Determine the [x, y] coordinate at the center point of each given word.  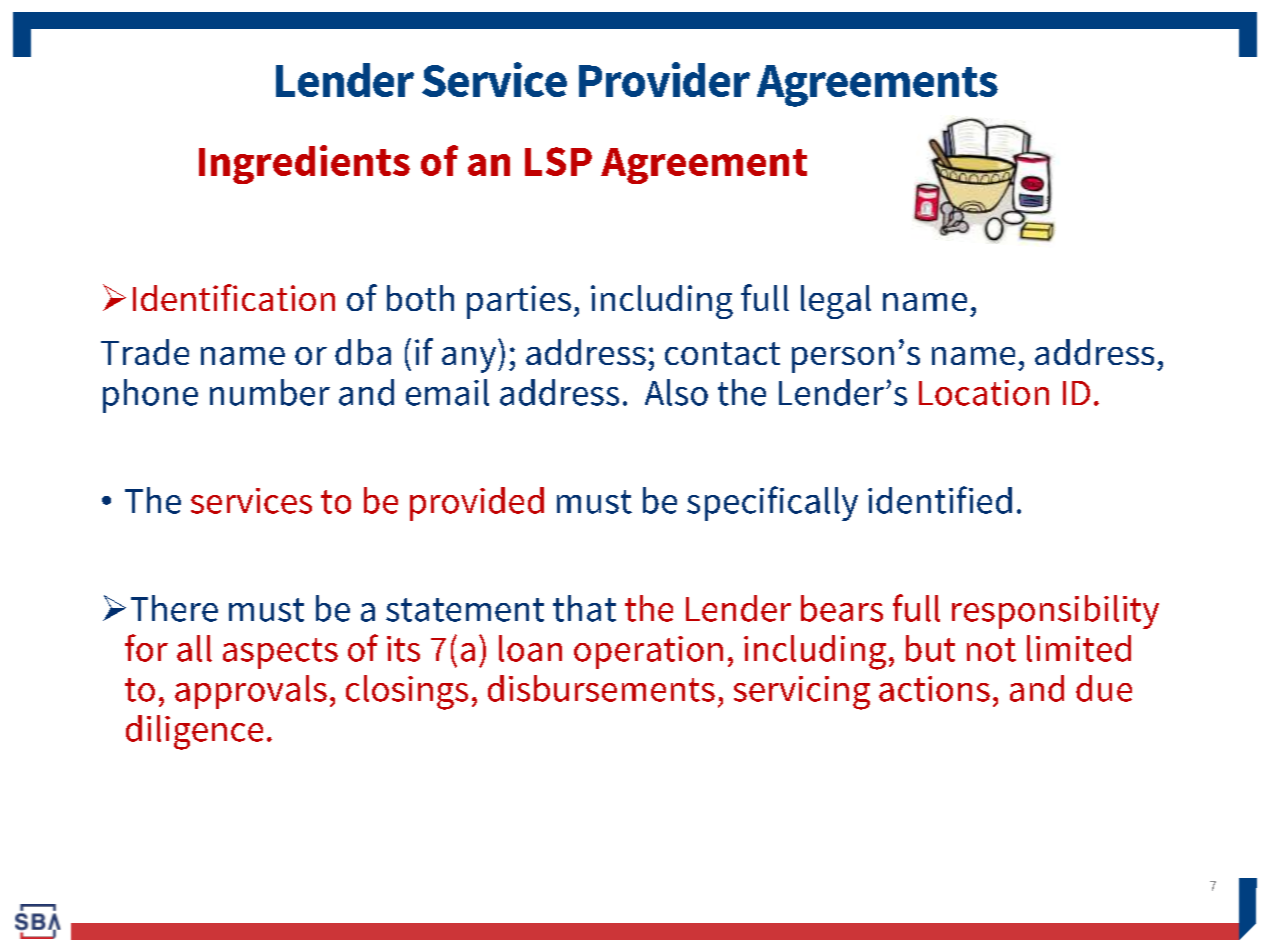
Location [984, 393]
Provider [664, 79]
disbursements [601, 688]
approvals [251, 692]
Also [676, 392]
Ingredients [304, 164]
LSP [558, 161]
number [270, 392]
